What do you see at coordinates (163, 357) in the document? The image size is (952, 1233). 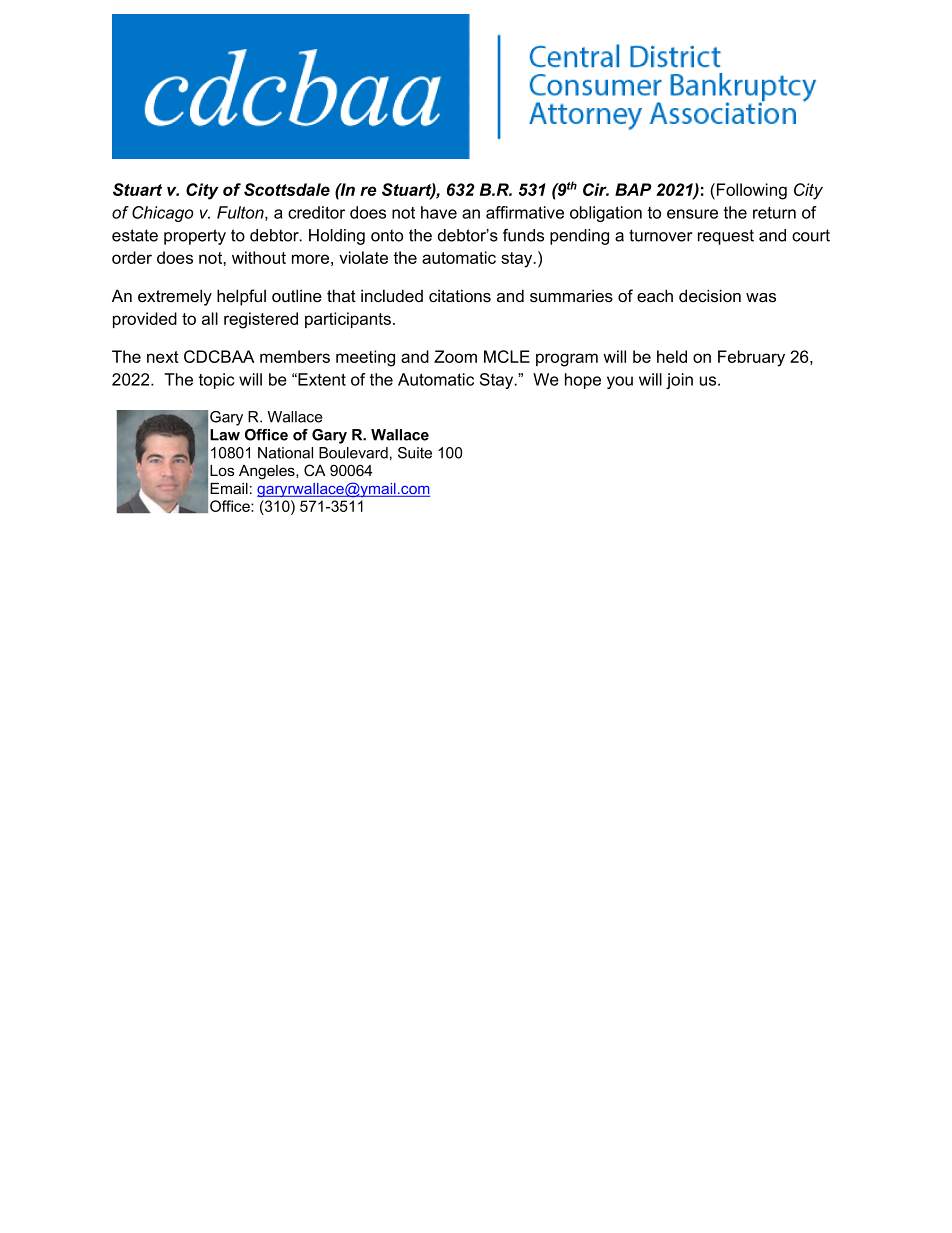 I see `next` at bounding box center [163, 357].
